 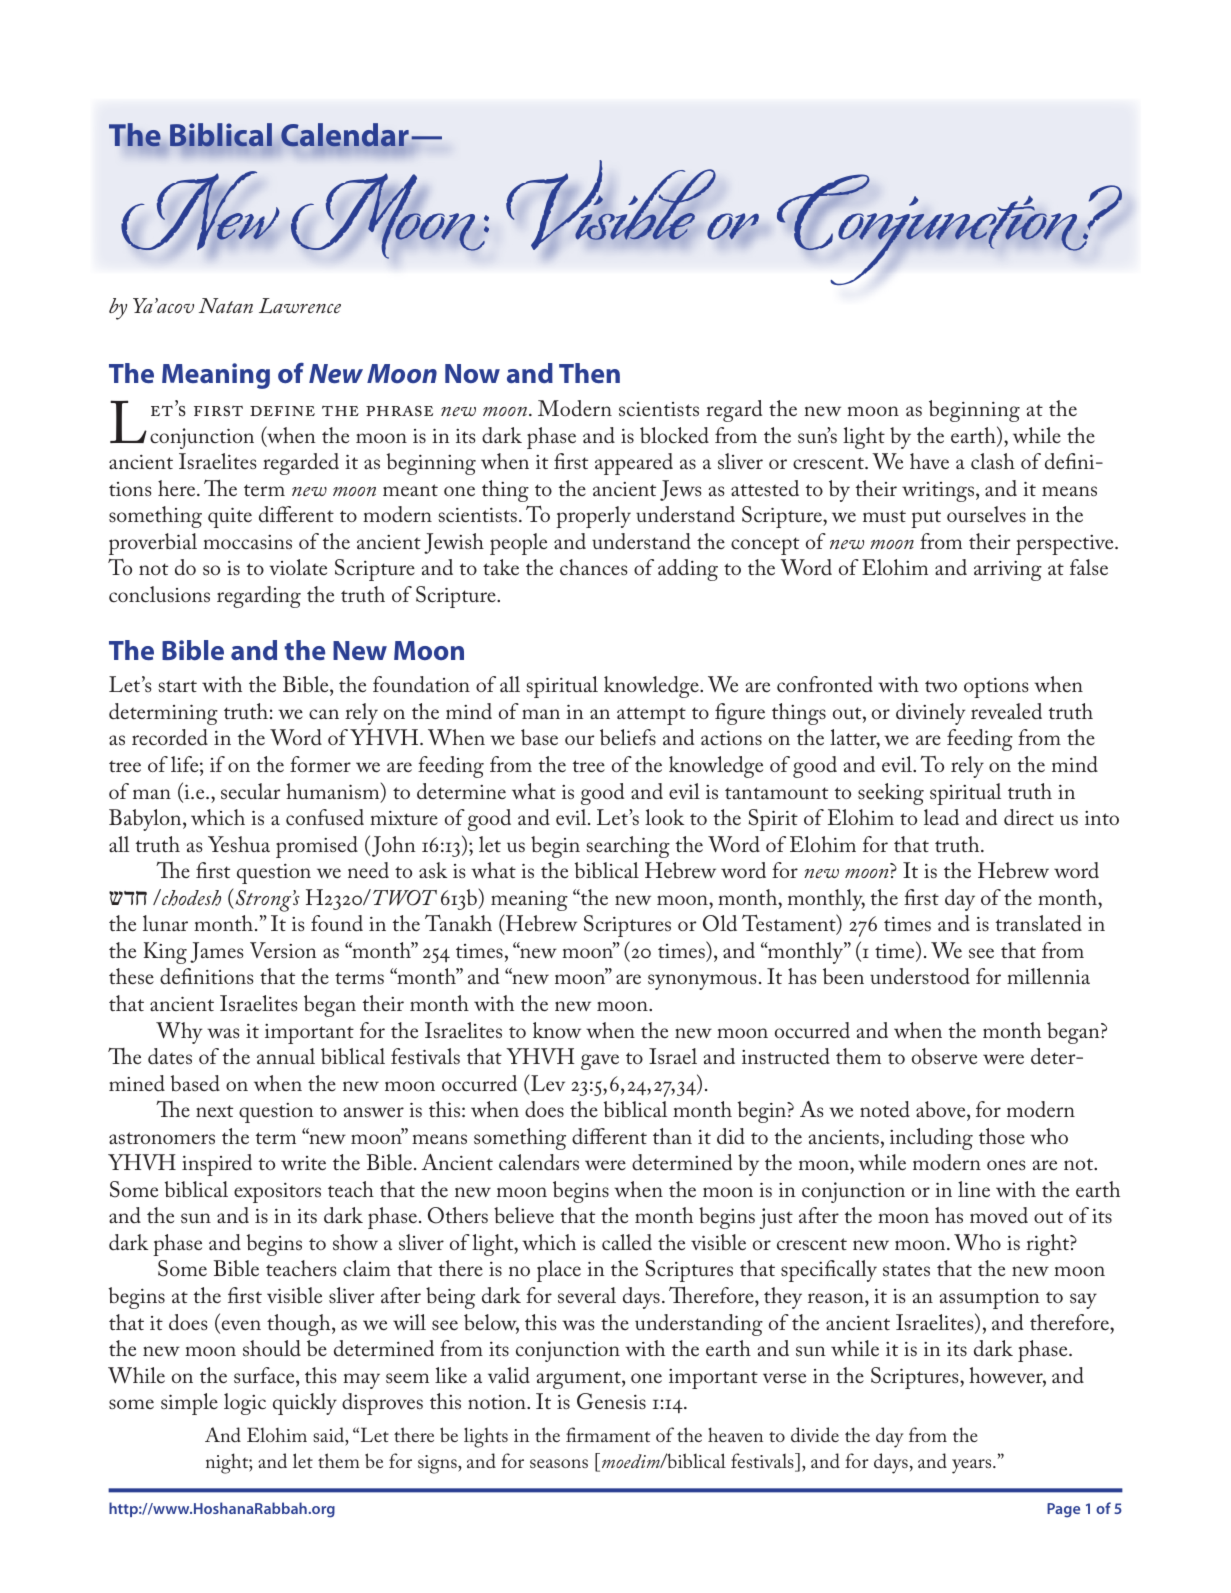 What do you see at coordinates (589, 373) in the screenshot?
I see `Then` at bounding box center [589, 373].
